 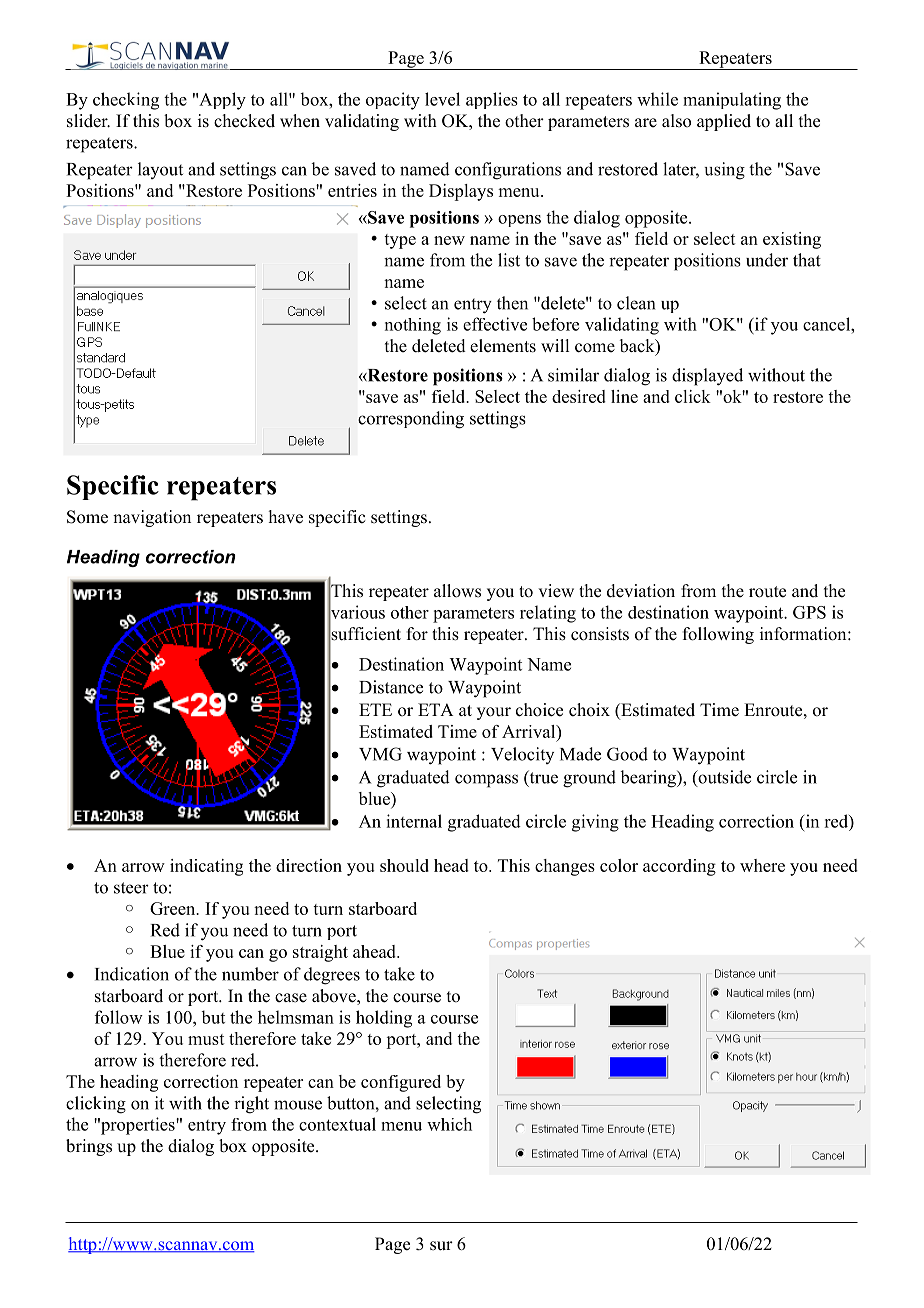 What do you see at coordinates (160, 170) in the screenshot?
I see `layout` at bounding box center [160, 170].
